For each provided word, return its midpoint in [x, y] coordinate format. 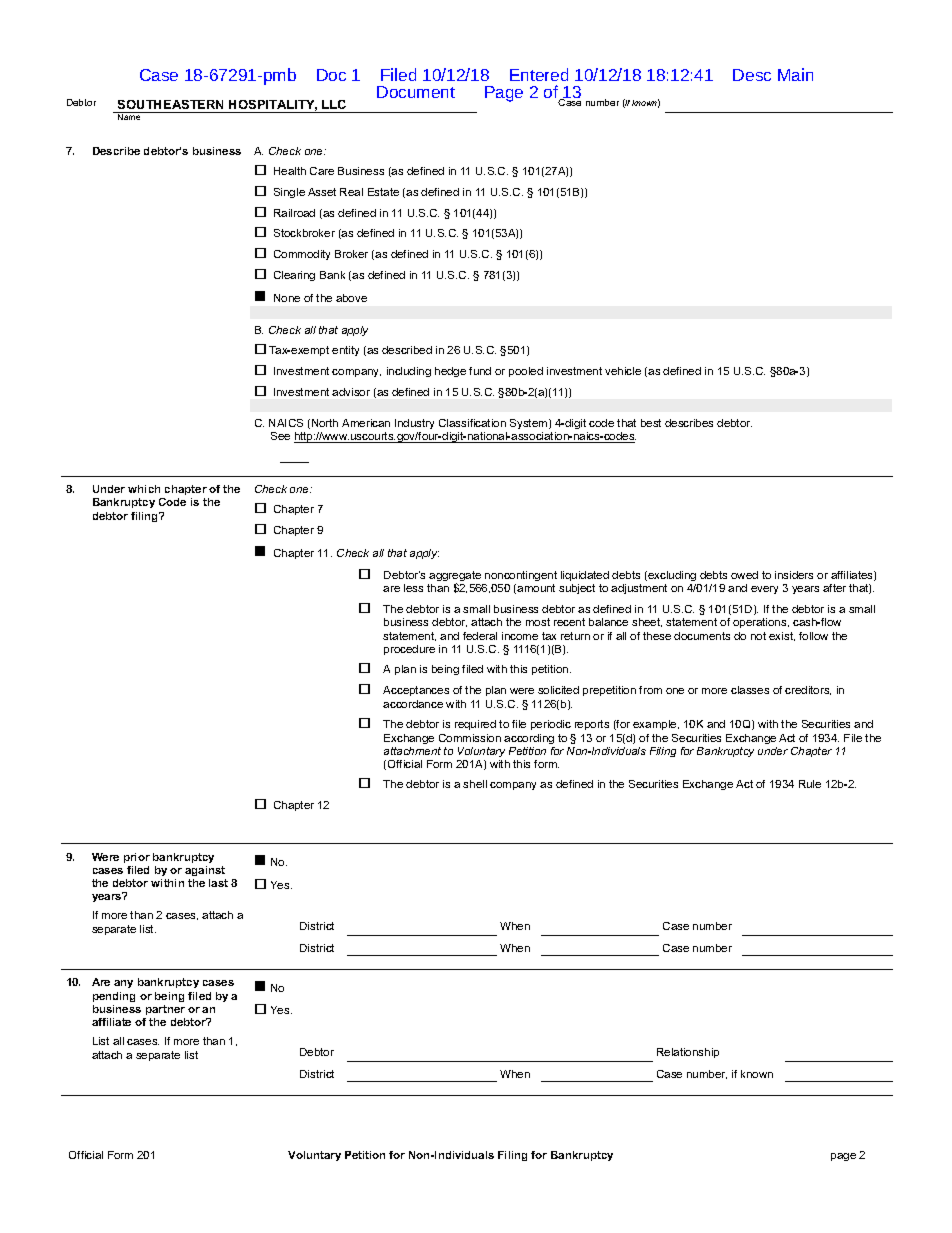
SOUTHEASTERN [170, 104]
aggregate [455, 577]
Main [795, 74]
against [205, 871]
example [656, 725]
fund [480, 371]
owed [744, 575]
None [287, 298]
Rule [810, 784]
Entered [539, 74]
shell [475, 784]
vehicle [623, 371]
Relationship [688, 1053]
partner [165, 1010]
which [144, 489]
